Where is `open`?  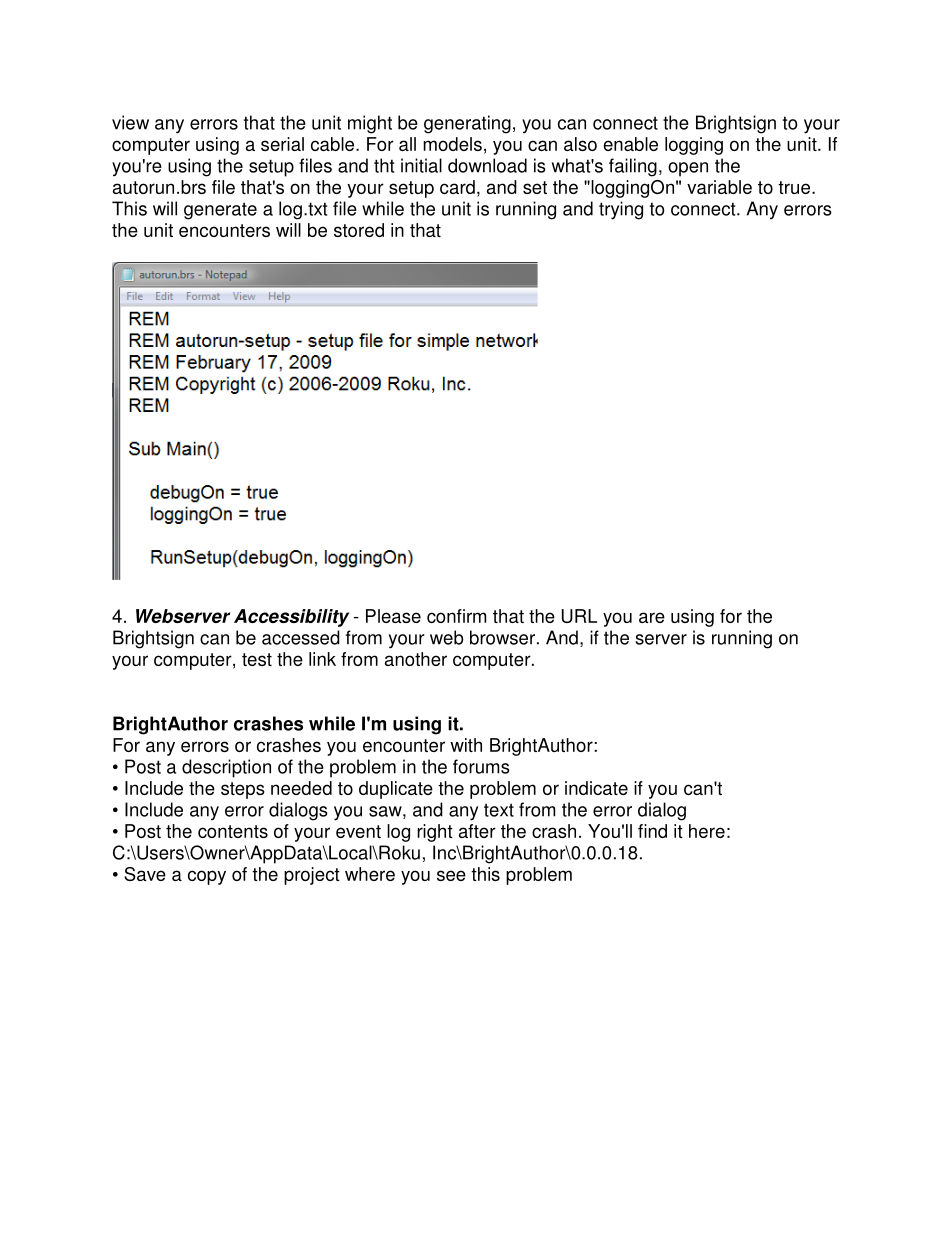 open is located at coordinates (688, 169).
